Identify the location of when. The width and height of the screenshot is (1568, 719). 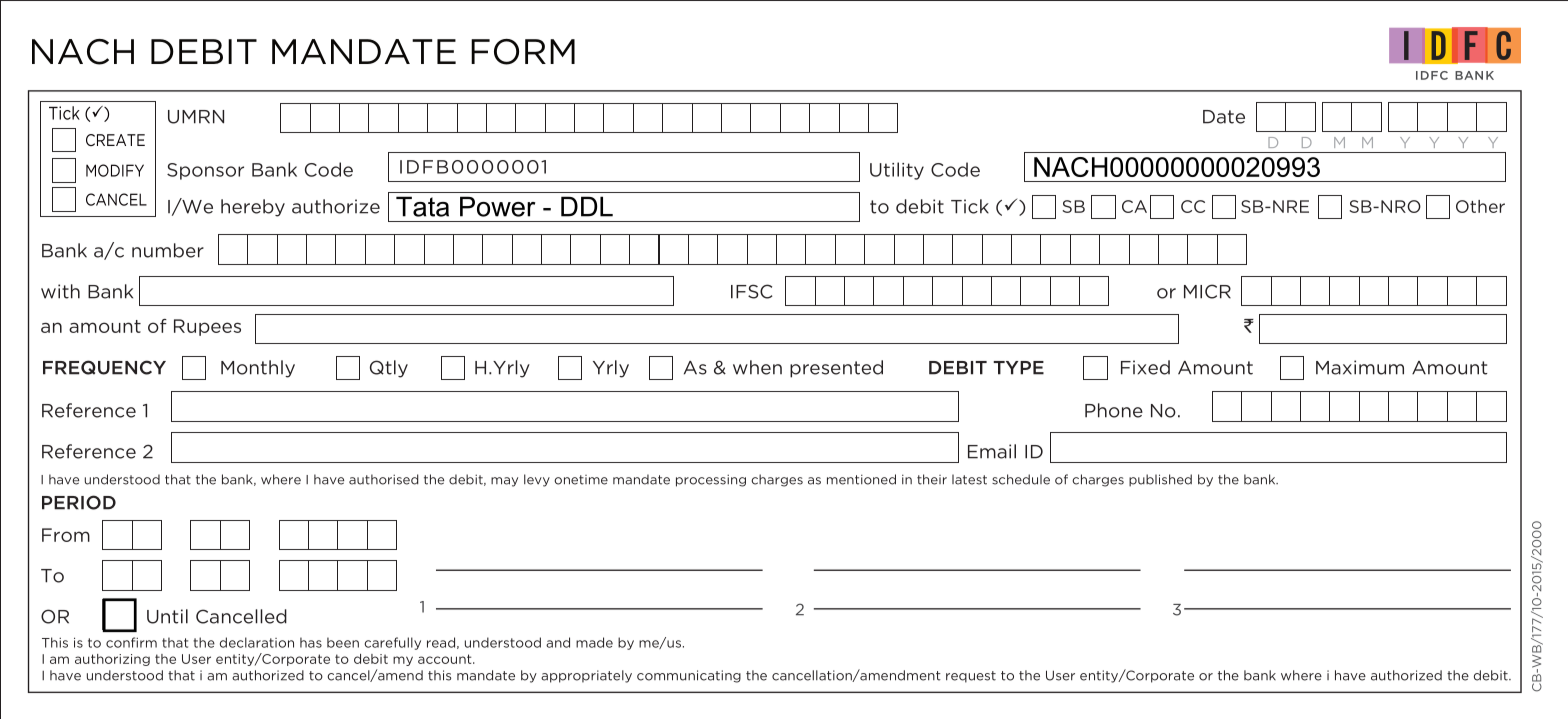
(757, 367).
